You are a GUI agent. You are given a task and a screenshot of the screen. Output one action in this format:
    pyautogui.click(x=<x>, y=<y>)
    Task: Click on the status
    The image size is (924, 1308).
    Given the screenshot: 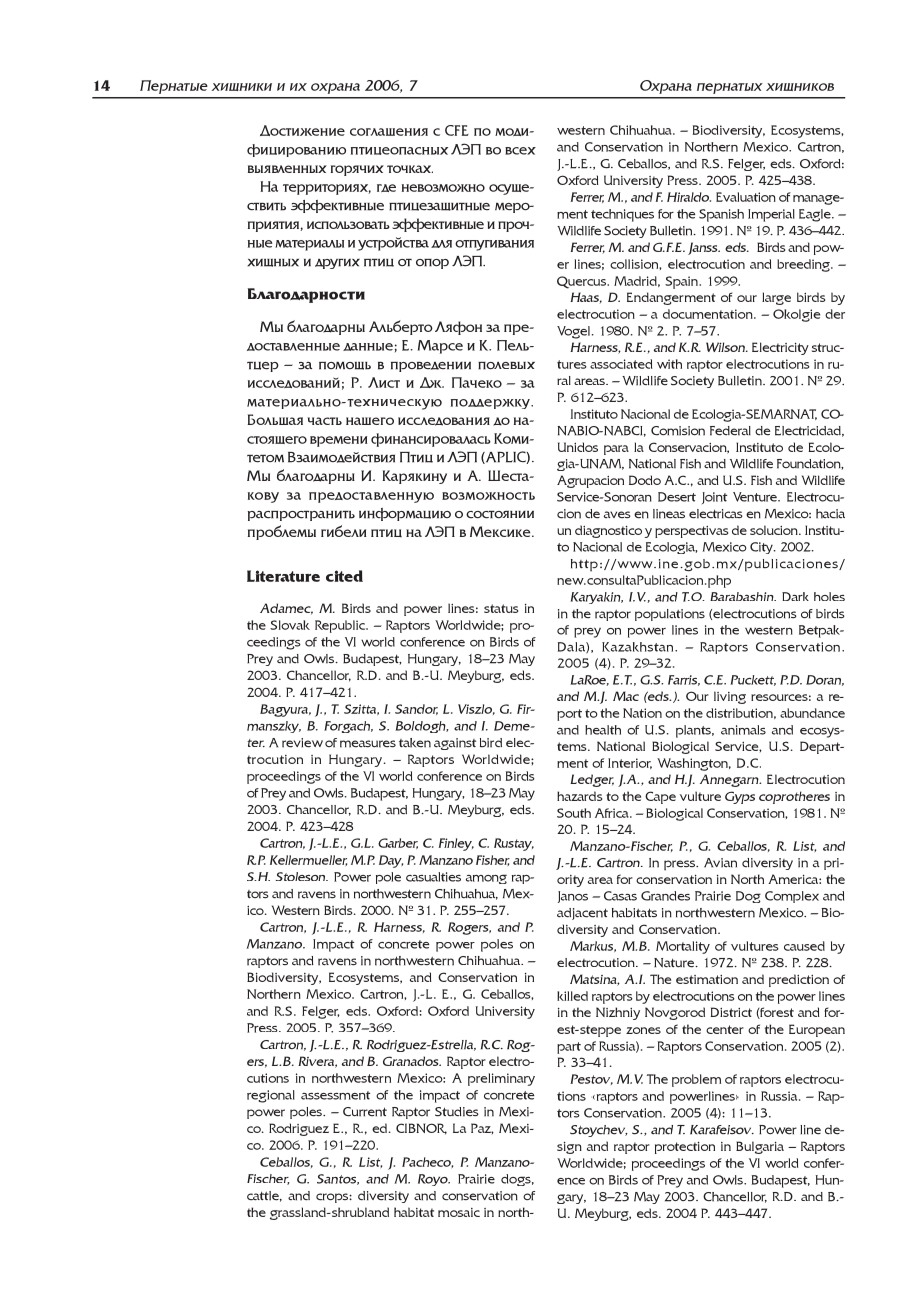 What is the action you would take?
    pyautogui.click(x=501, y=608)
